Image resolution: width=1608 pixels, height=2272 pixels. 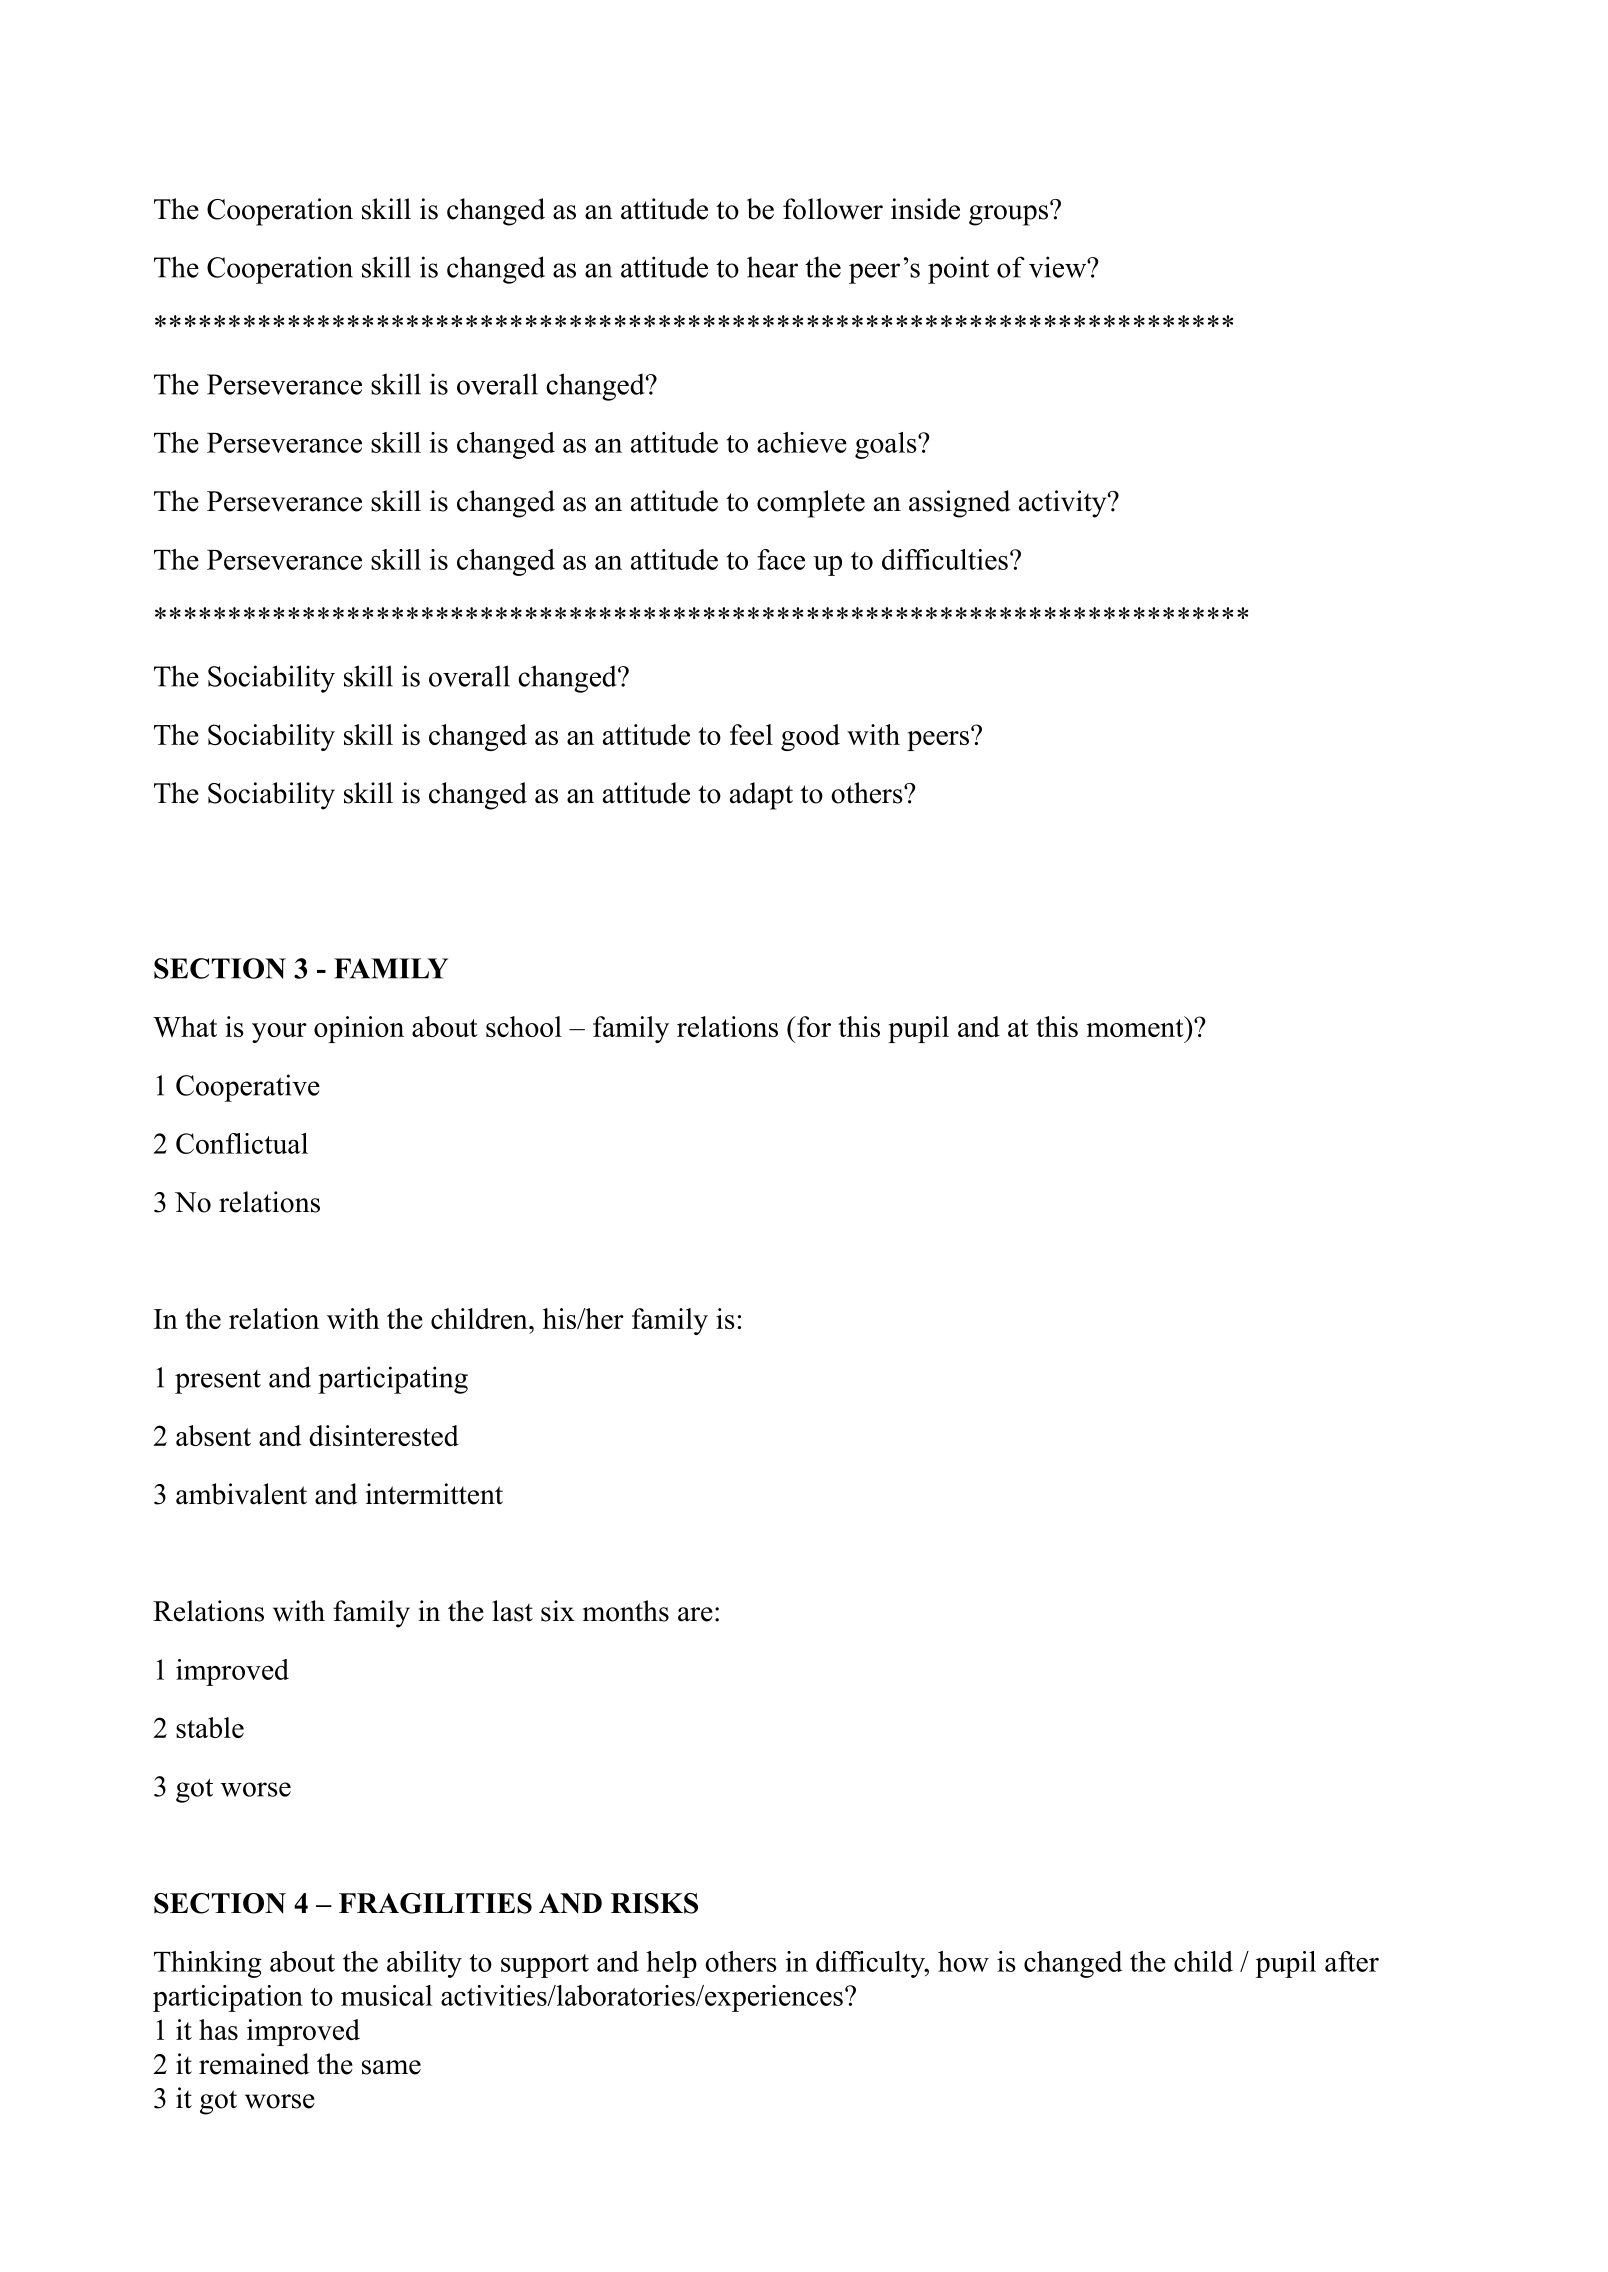 I want to click on musical, so click(x=387, y=1995).
